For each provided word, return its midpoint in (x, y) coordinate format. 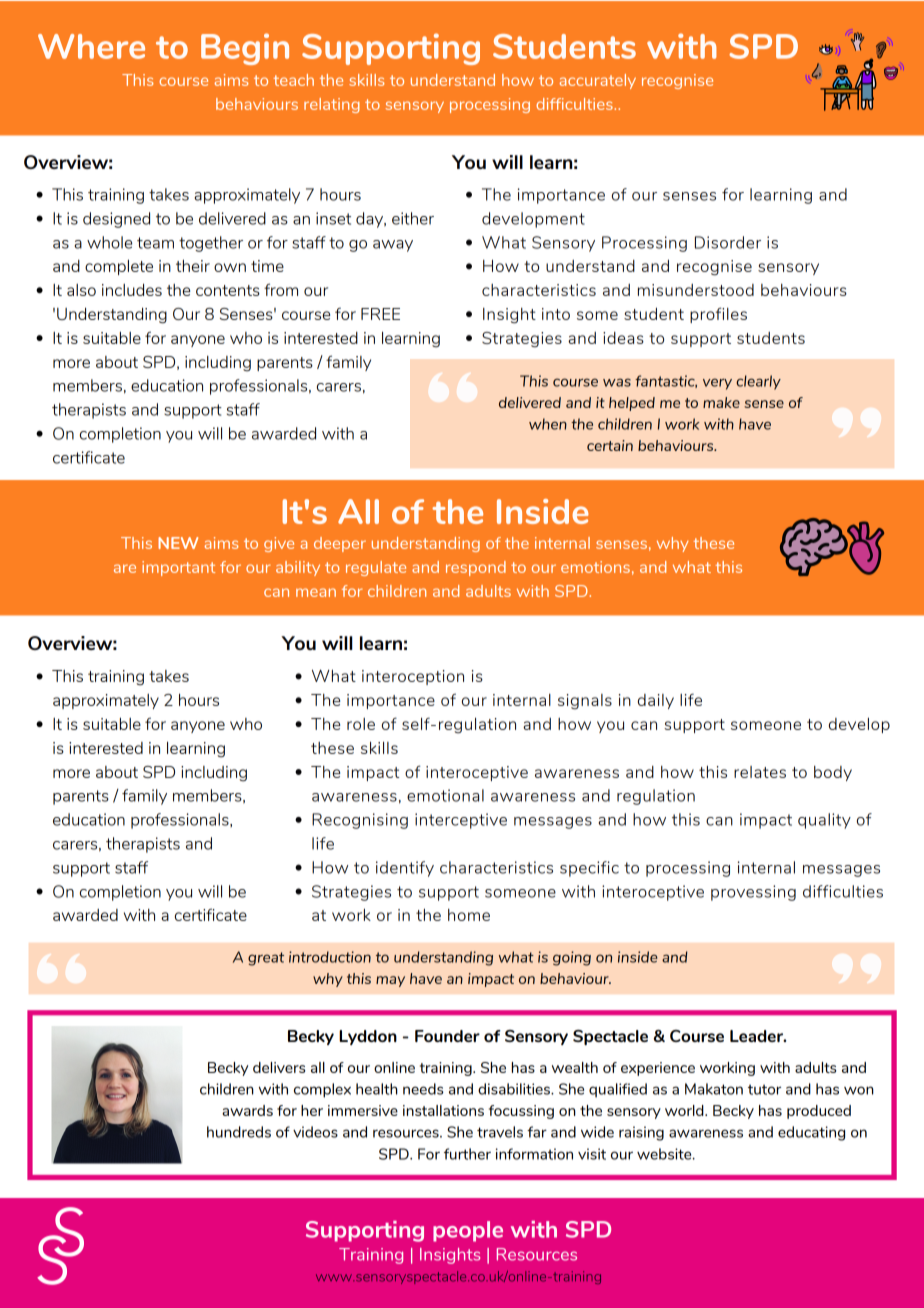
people (468, 1231)
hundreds (239, 1132)
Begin (245, 49)
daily (656, 701)
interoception (413, 677)
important (178, 568)
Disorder (728, 242)
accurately (597, 81)
